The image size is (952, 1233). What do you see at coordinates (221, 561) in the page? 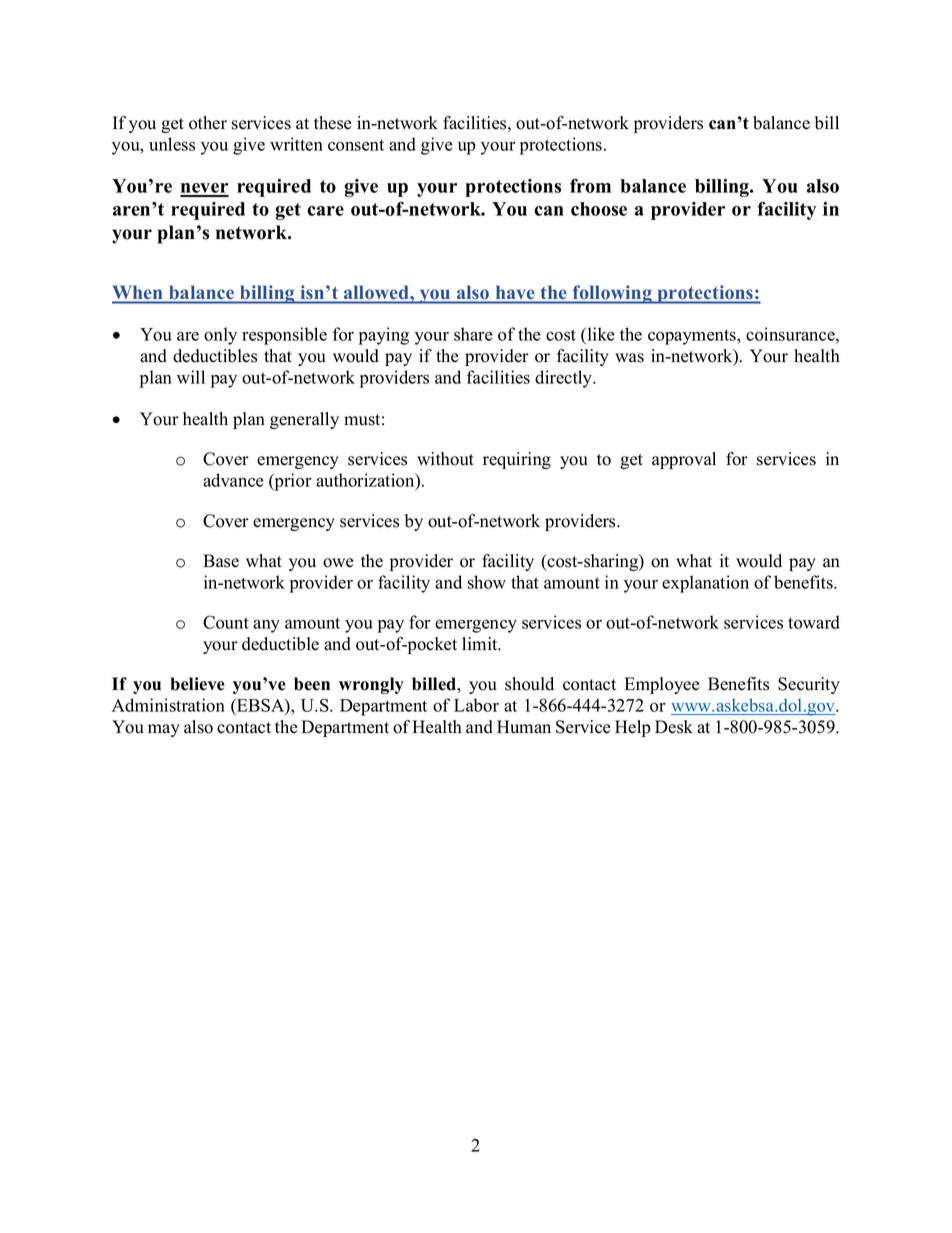
I see `Base` at bounding box center [221, 561].
